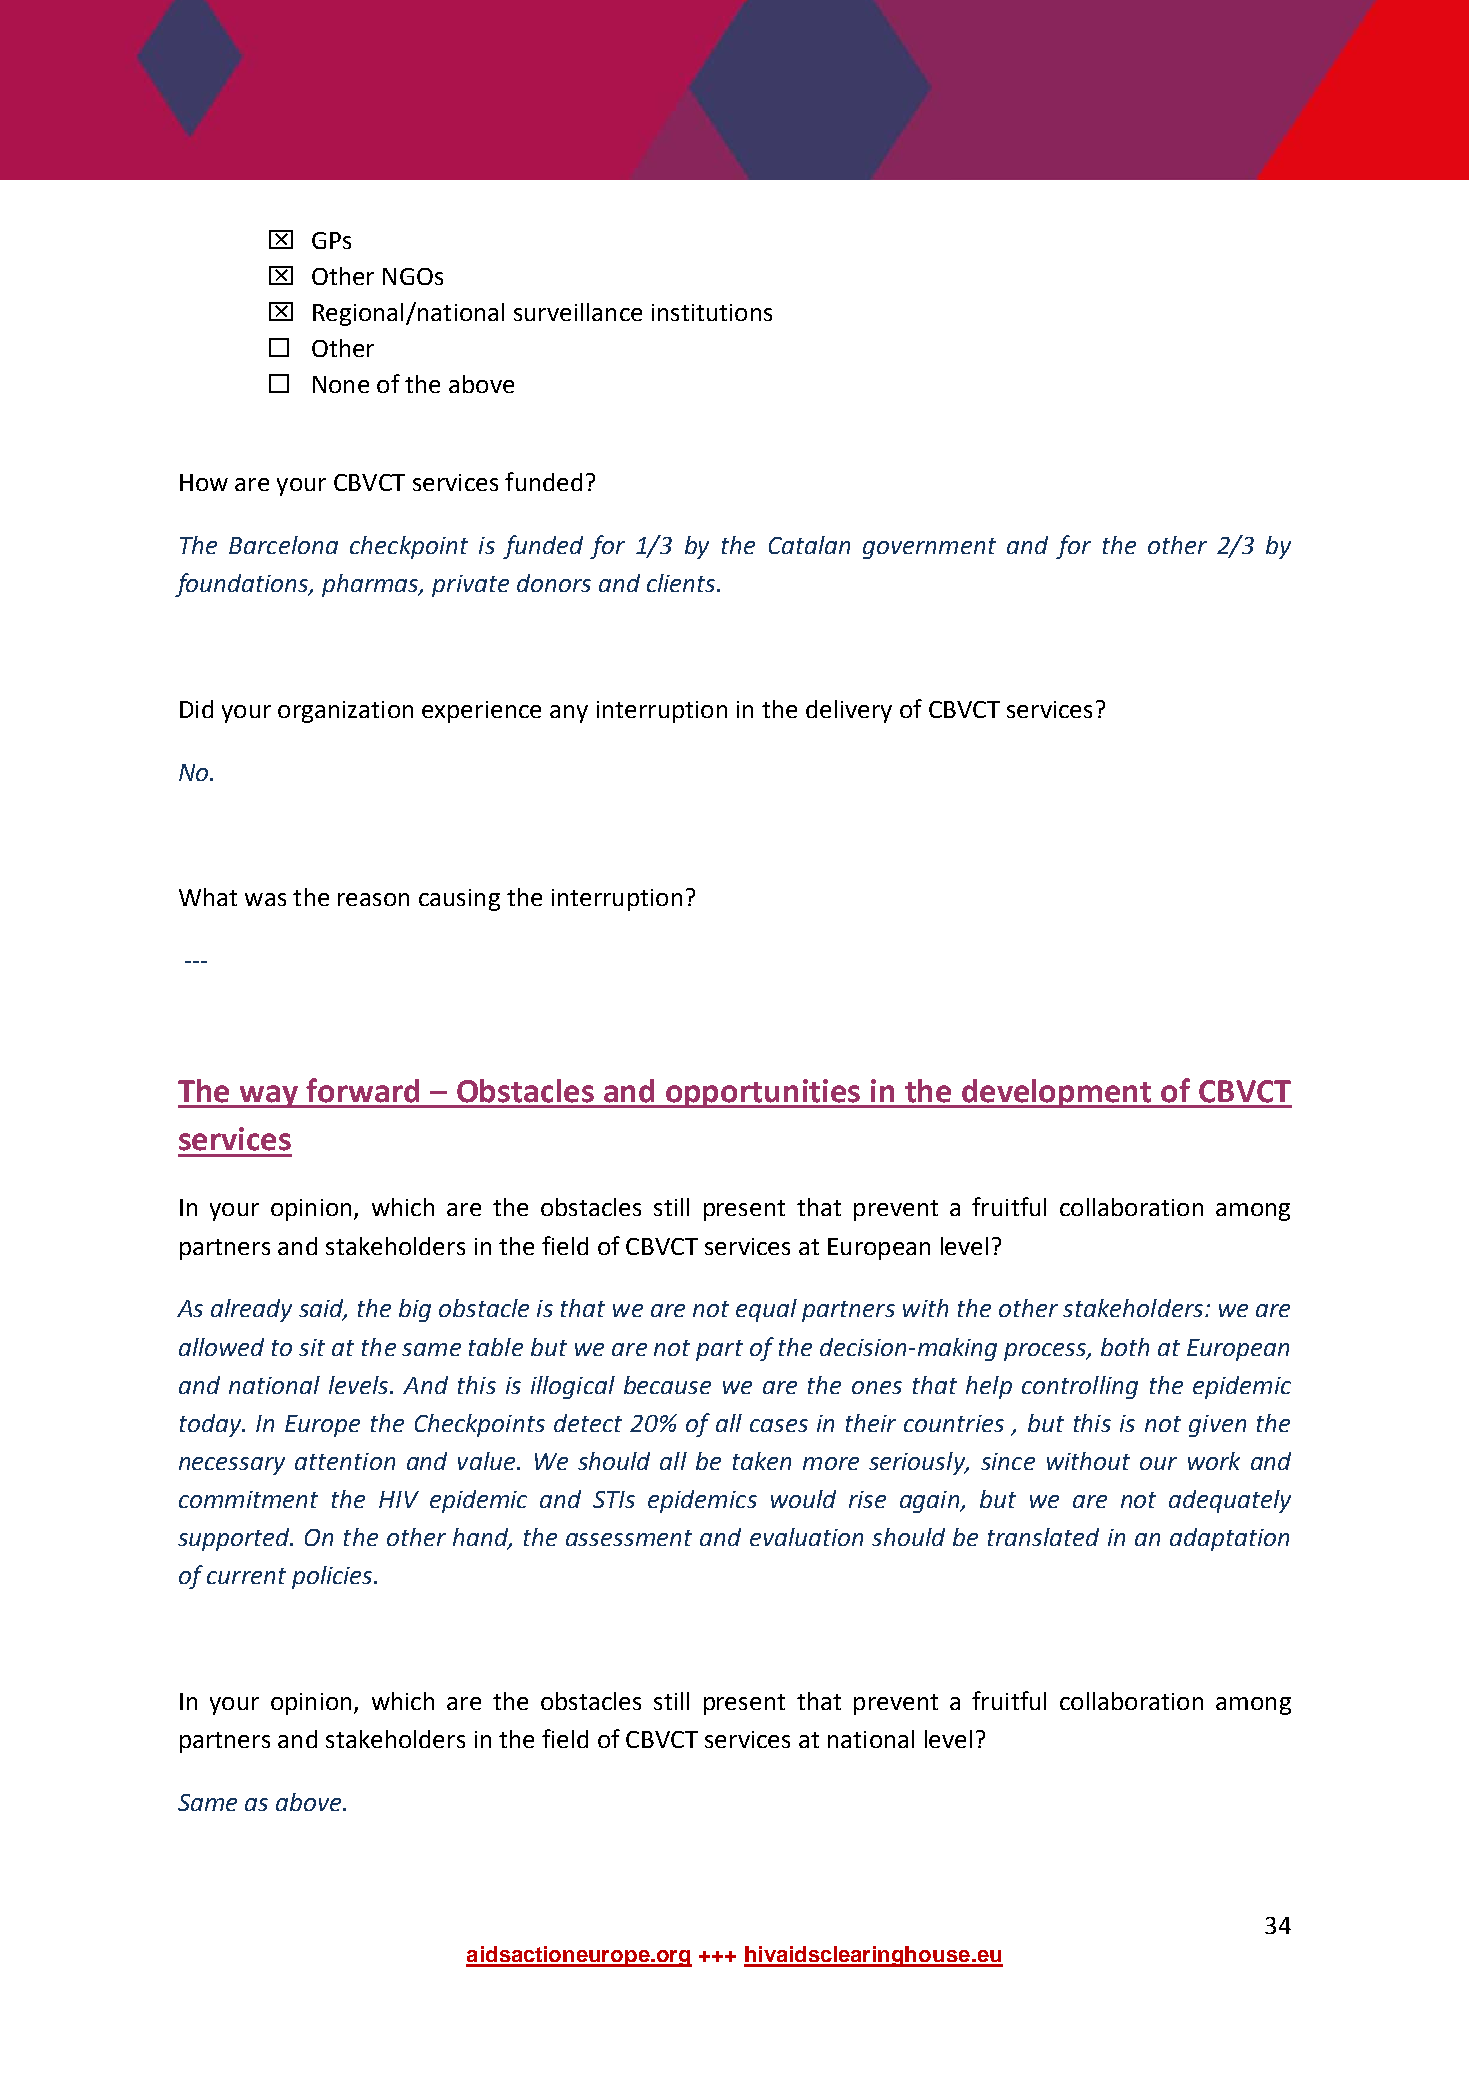  What do you see at coordinates (849, 711) in the screenshot?
I see `delivery` at bounding box center [849, 711].
